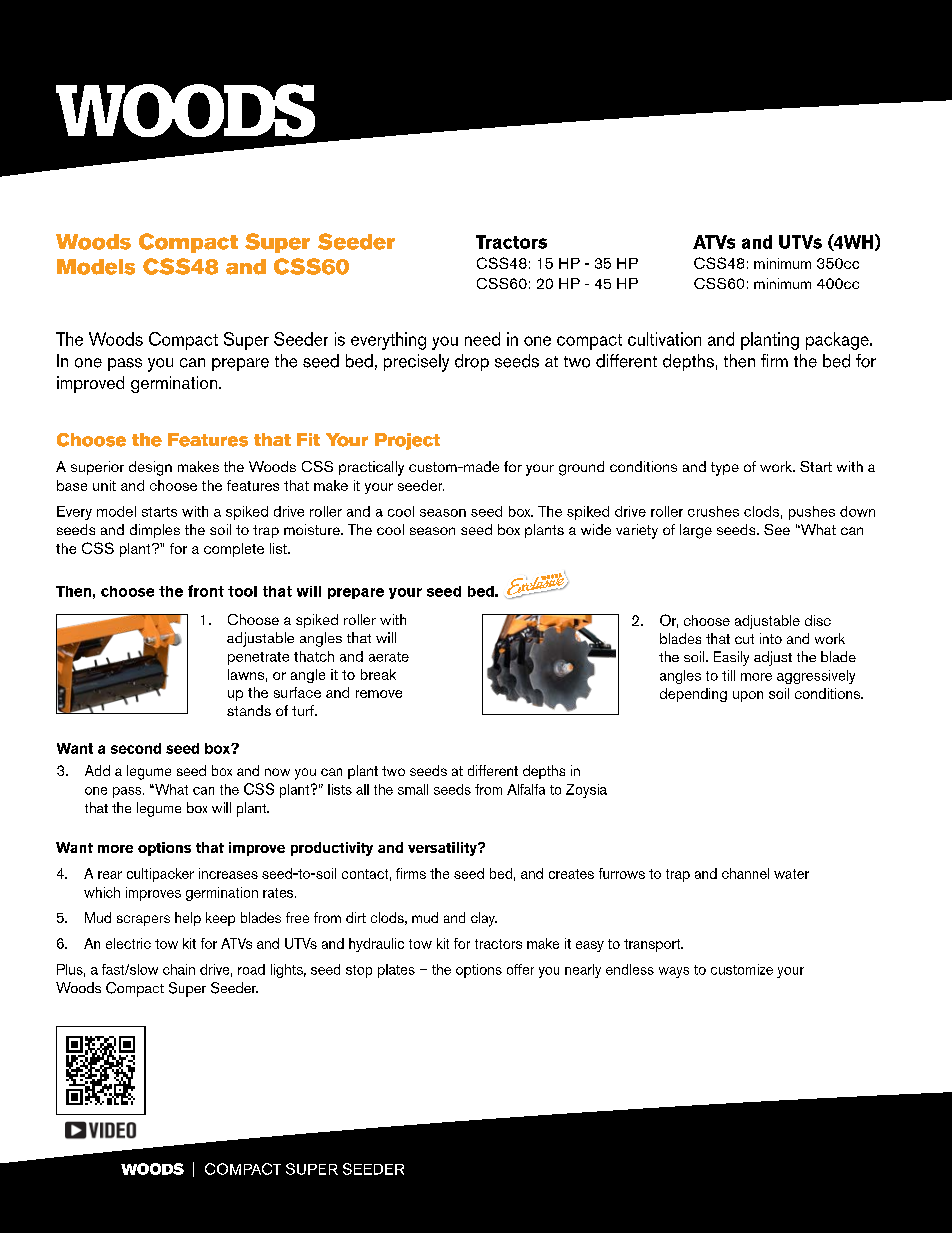 This screenshot has height=1233, width=952. What do you see at coordinates (371, 468) in the screenshot?
I see `practically` at bounding box center [371, 468].
